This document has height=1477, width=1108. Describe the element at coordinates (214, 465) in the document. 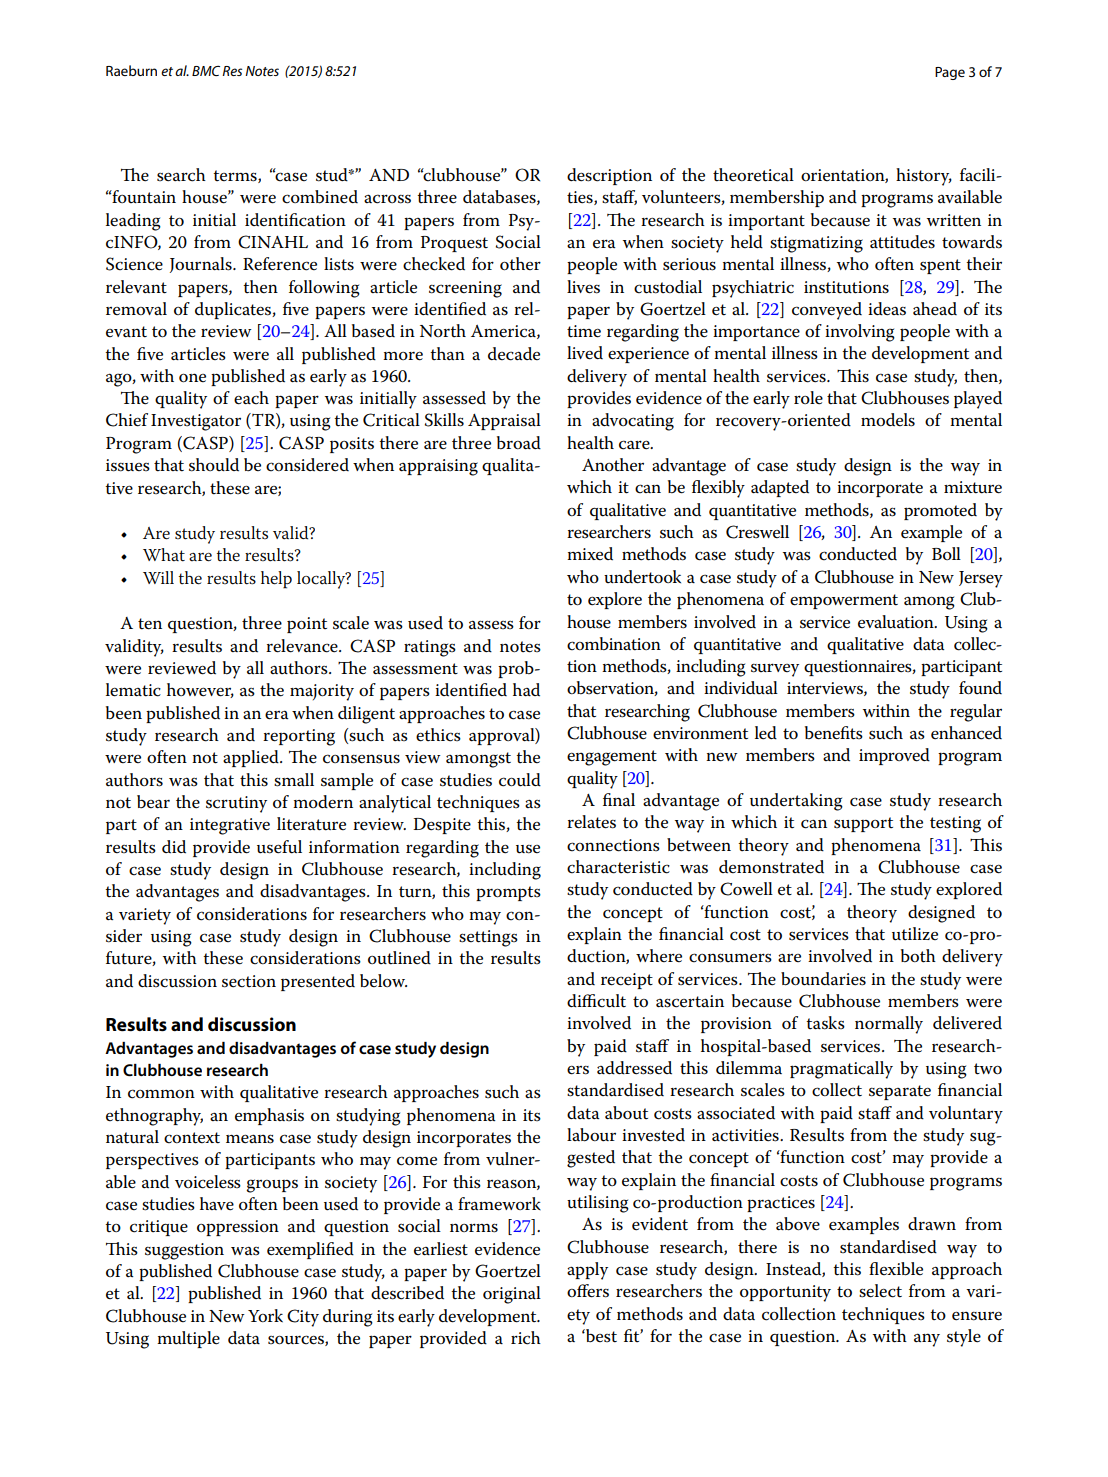

I see `should` at that location.
